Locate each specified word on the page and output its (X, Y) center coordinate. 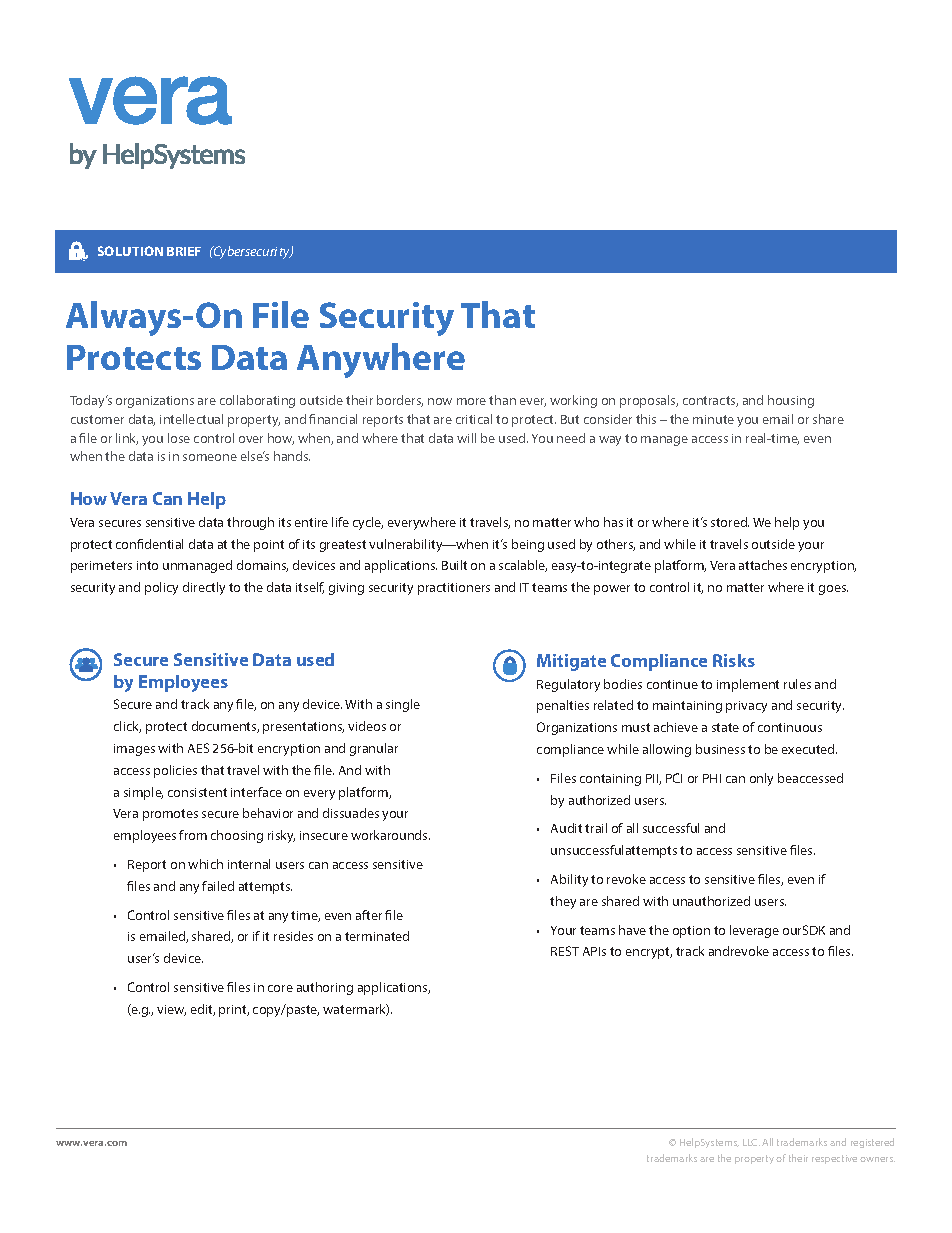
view (171, 1010)
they (563, 902)
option (691, 932)
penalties (563, 706)
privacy (746, 707)
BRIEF (184, 251)
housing (791, 401)
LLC (751, 1142)
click (127, 727)
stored (730, 522)
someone (210, 457)
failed (218, 886)
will (466, 438)
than (502, 400)
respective (834, 1159)
